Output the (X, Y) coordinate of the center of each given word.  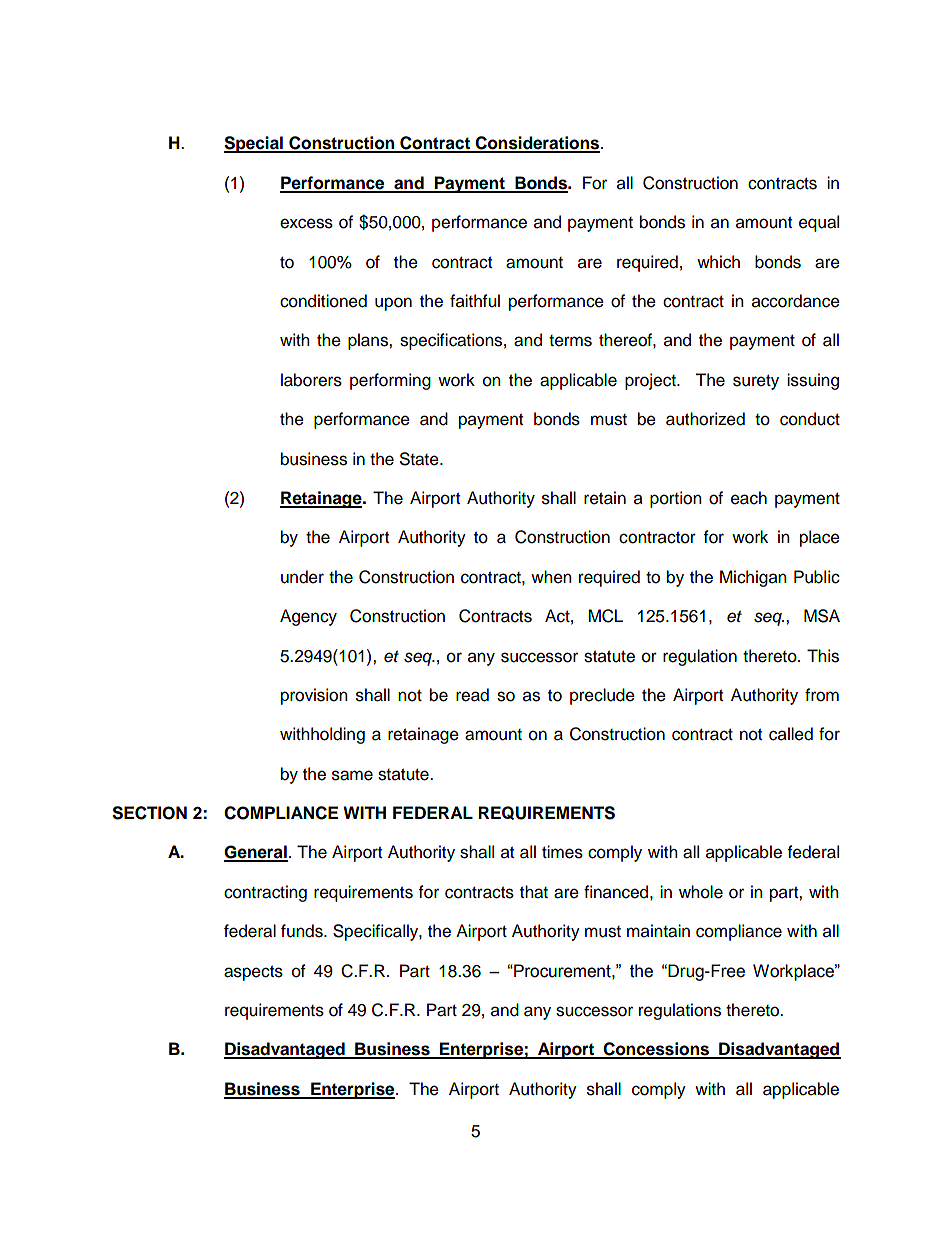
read (472, 695)
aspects (253, 973)
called (791, 734)
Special (254, 144)
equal (819, 223)
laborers (311, 380)
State (420, 459)
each (749, 498)
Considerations (536, 144)
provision (314, 696)
